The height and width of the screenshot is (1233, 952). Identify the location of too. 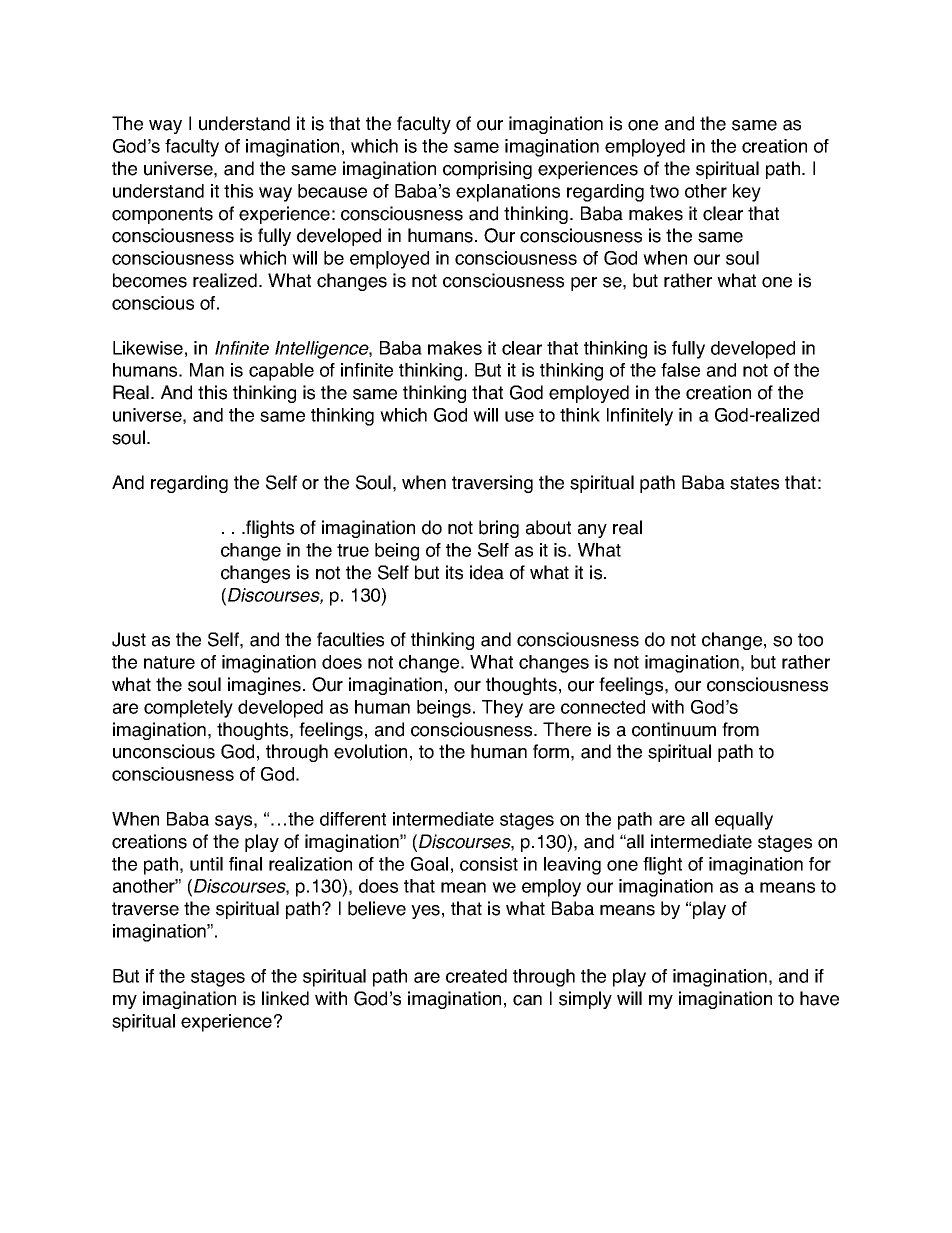
(810, 640).
